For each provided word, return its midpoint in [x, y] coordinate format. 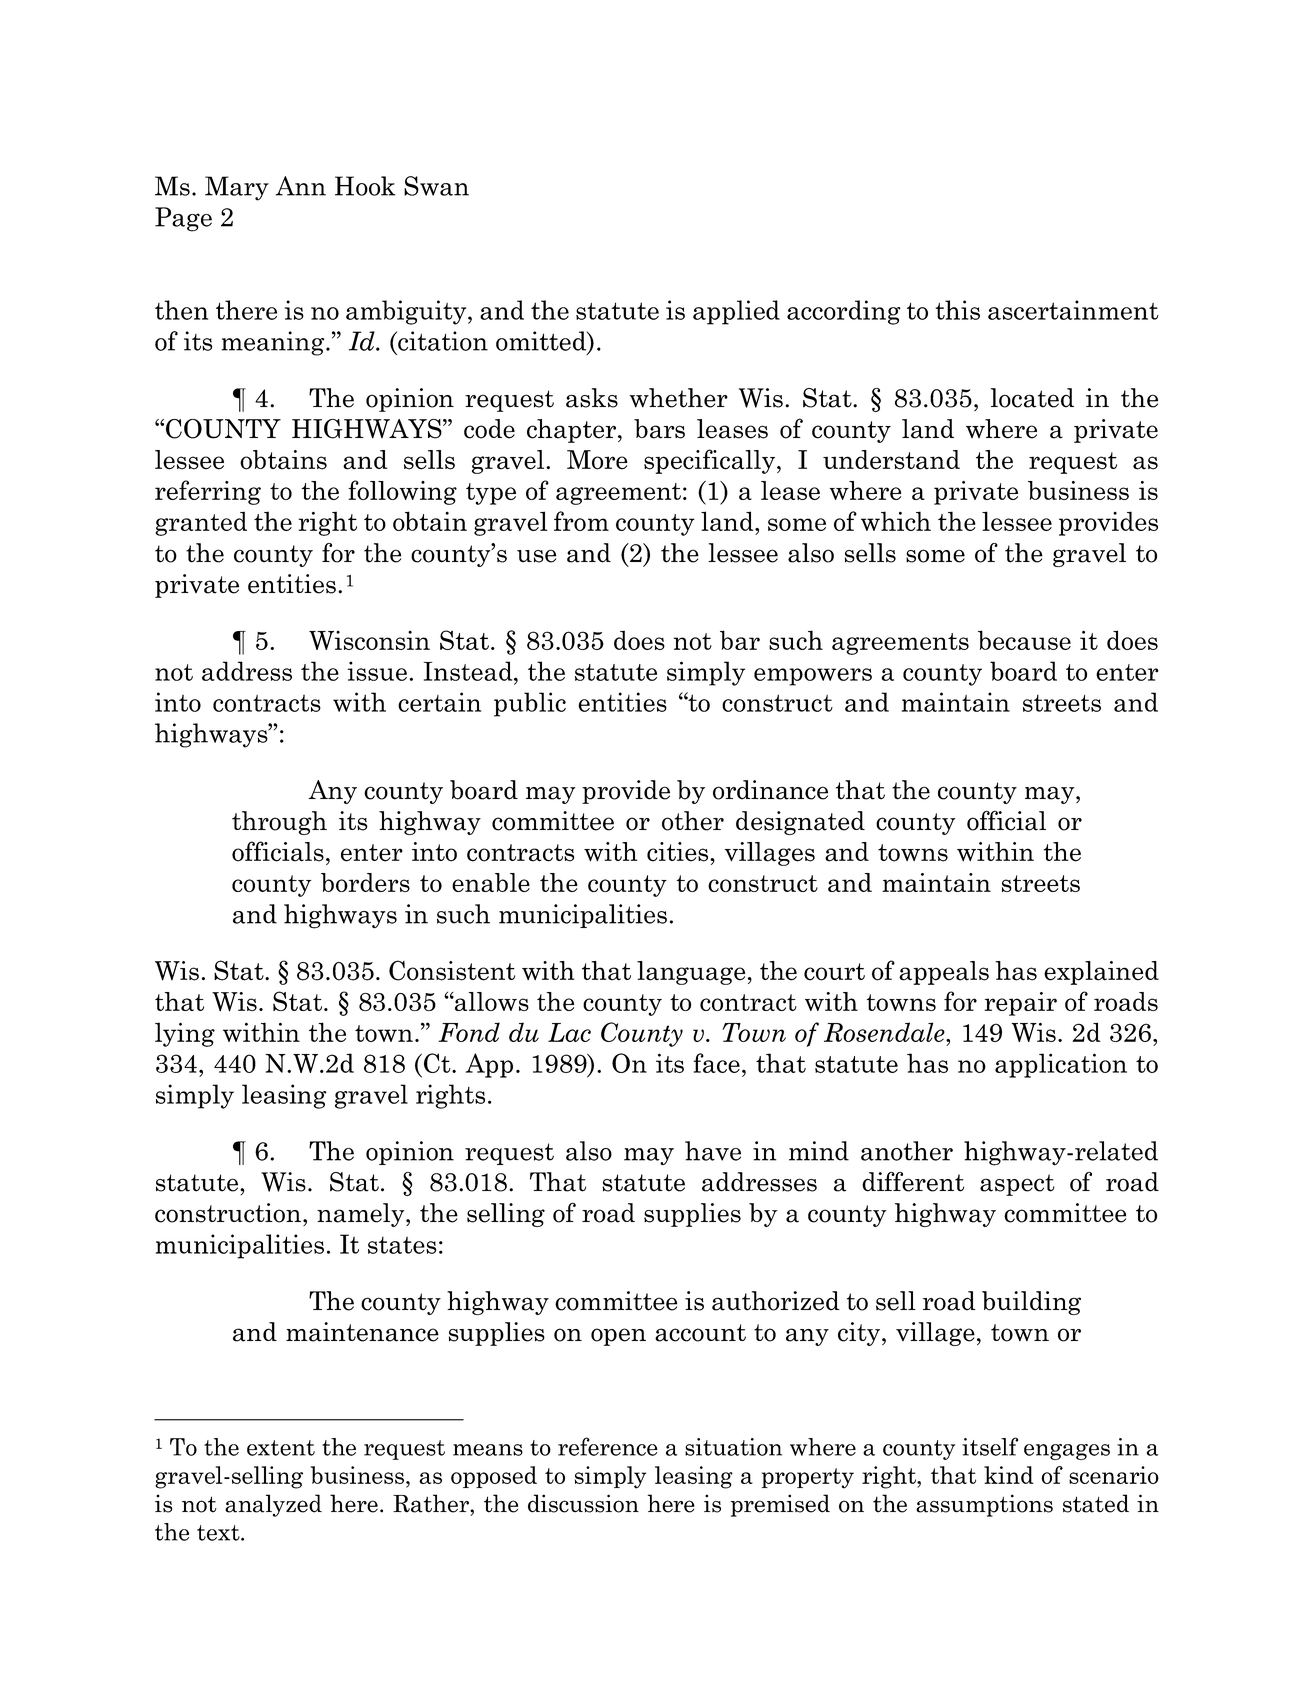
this [957, 310]
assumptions [984, 1505]
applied [736, 312]
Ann [300, 186]
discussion [583, 1503]
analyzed [273, 1505]
